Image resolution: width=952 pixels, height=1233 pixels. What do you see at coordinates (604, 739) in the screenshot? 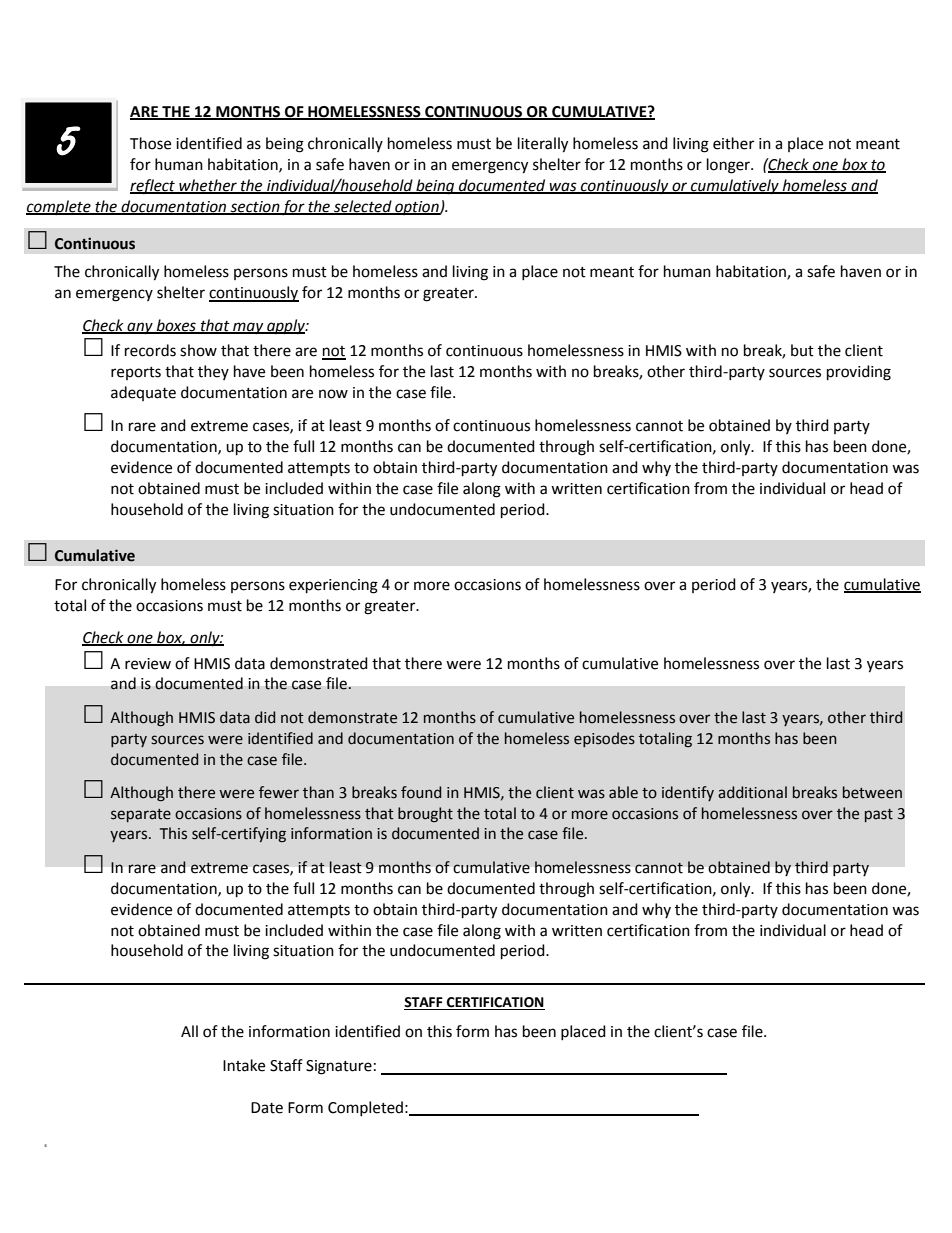
I see `episodes` at bounding box center [604, 739].
